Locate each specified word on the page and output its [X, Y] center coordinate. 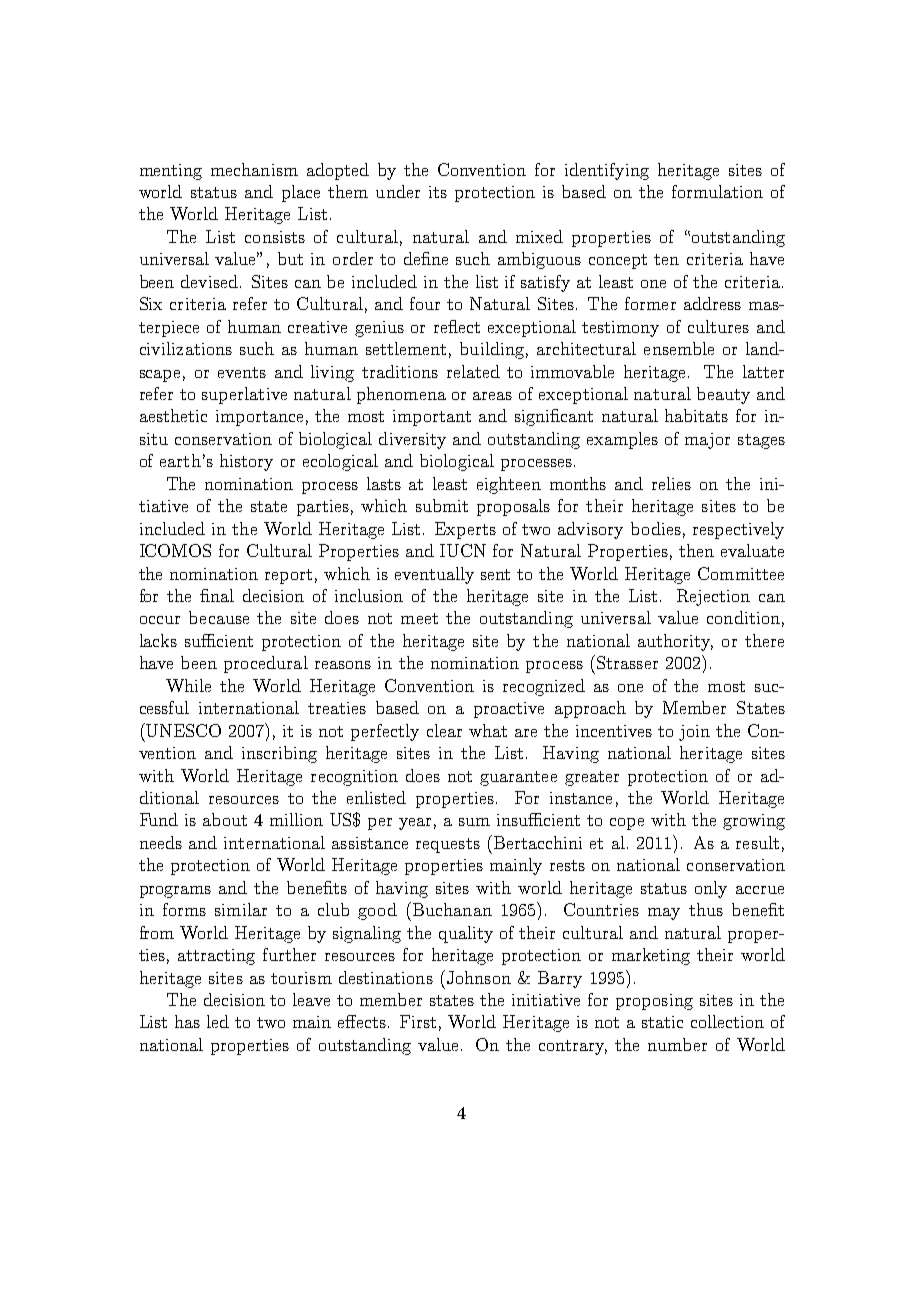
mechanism [254, 169]
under [398, 191]
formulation [717, 191]
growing [754, 822]
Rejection [713, 597]
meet [419, 618]
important [432, 418]
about [225, 819]
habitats [696, 415]
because [219, 617]
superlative [244, 395]
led [218, 1021]
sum [474, 822]
